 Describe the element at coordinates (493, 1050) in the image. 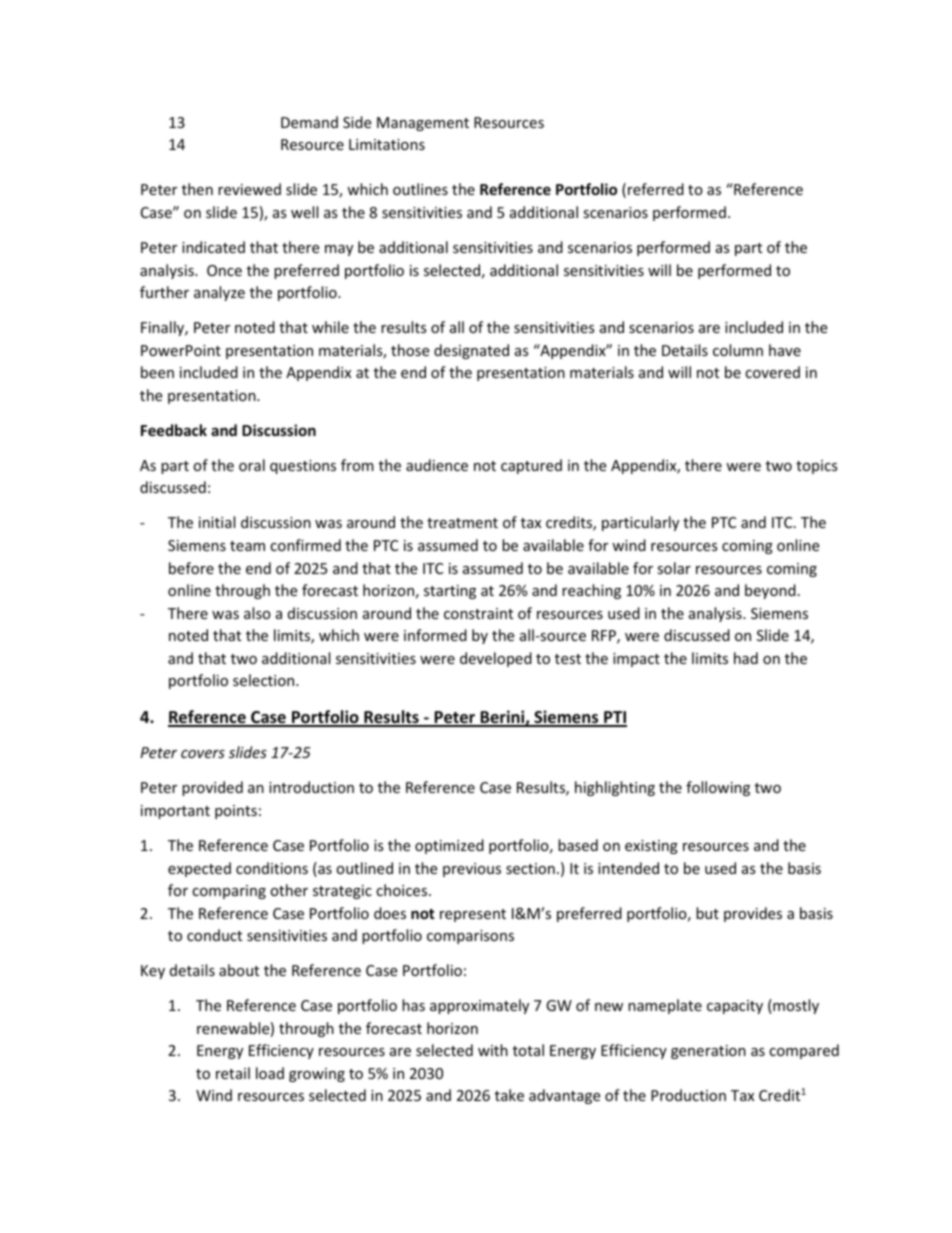

I see `with` at that location.
